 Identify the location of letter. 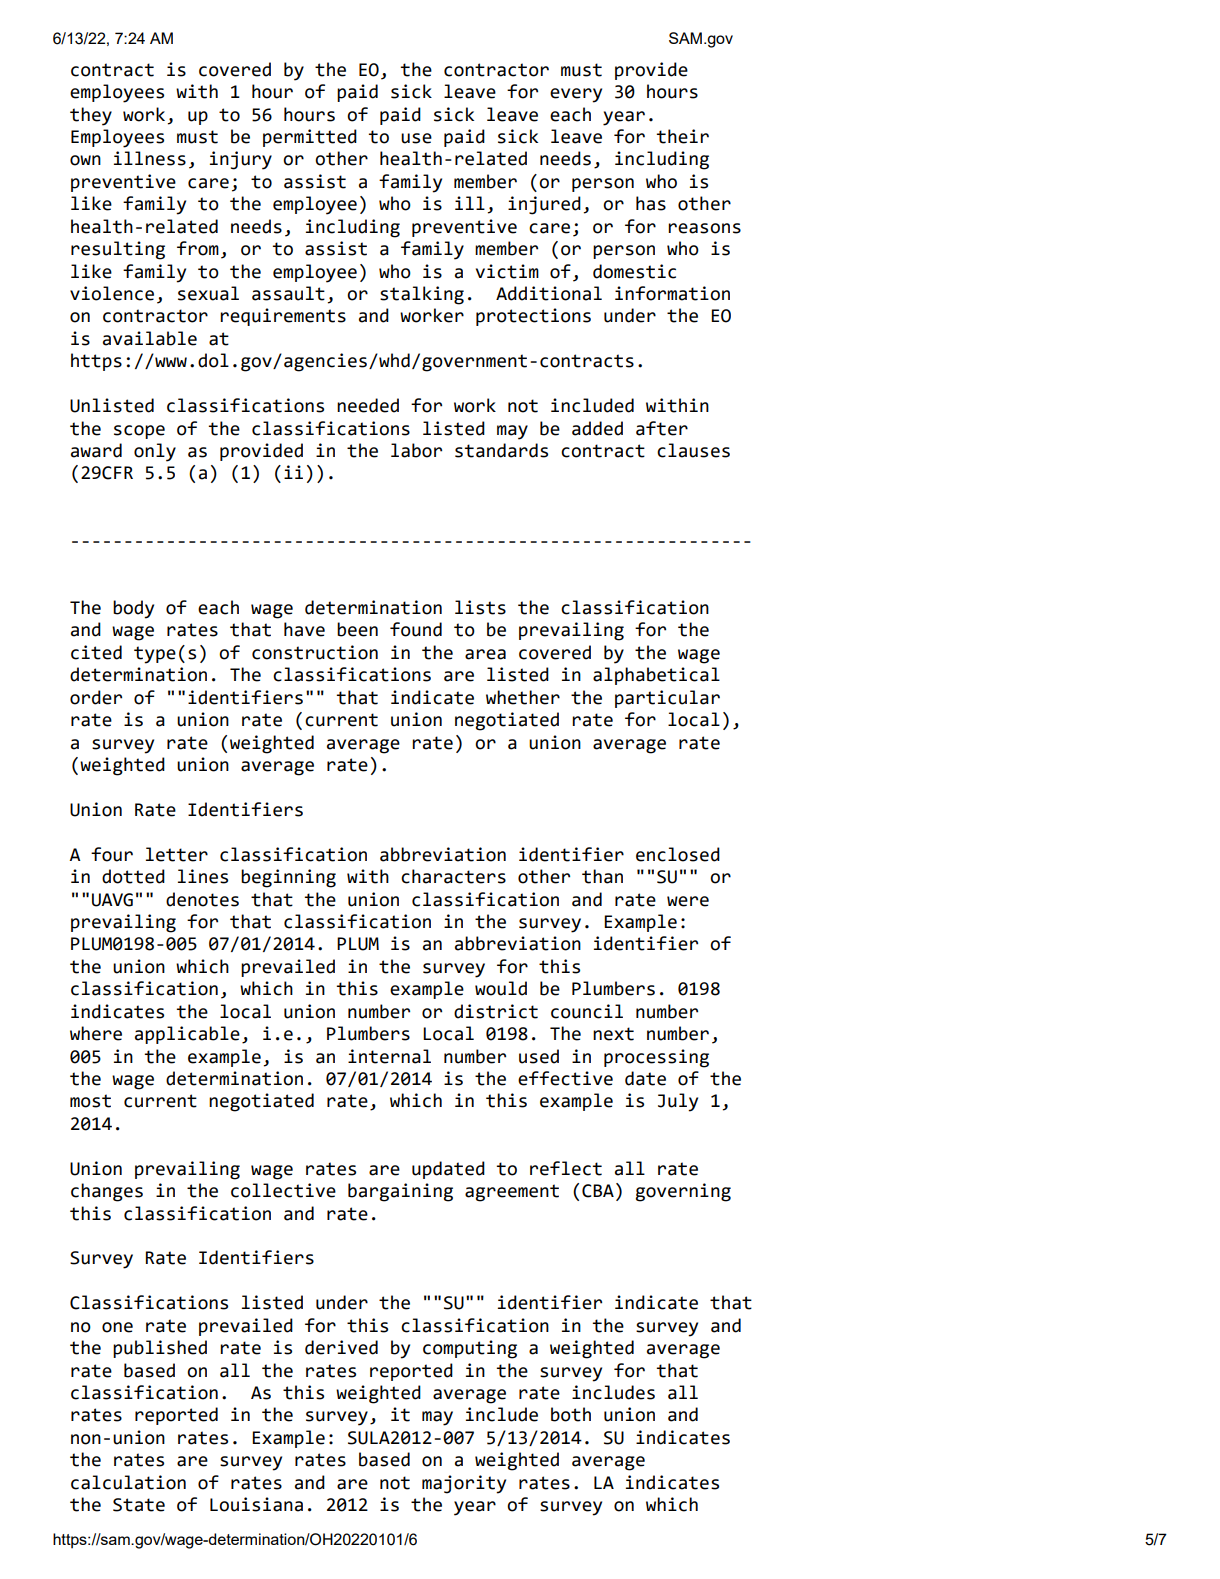
(177, 854).
